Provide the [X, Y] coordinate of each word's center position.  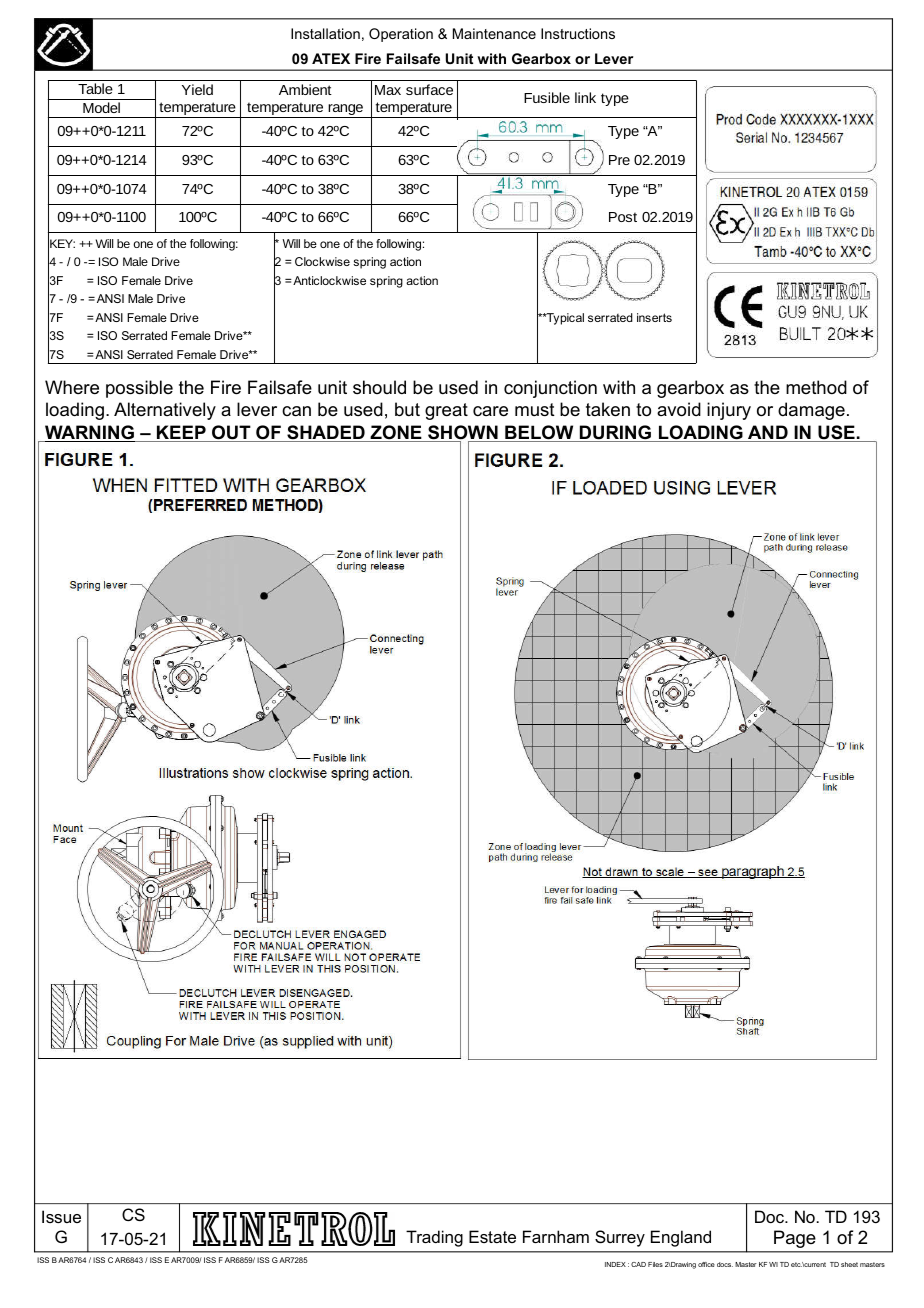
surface [429, 89]
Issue [61, 1216]
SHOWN [463, 433]
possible [139, 389]
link [585, 97]
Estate [492, 1236]
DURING [615, 433]
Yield [197, 89]
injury [729, 411]
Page [794, 1239]
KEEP [181, 433]
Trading [434, 1238]
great [446, 411]
